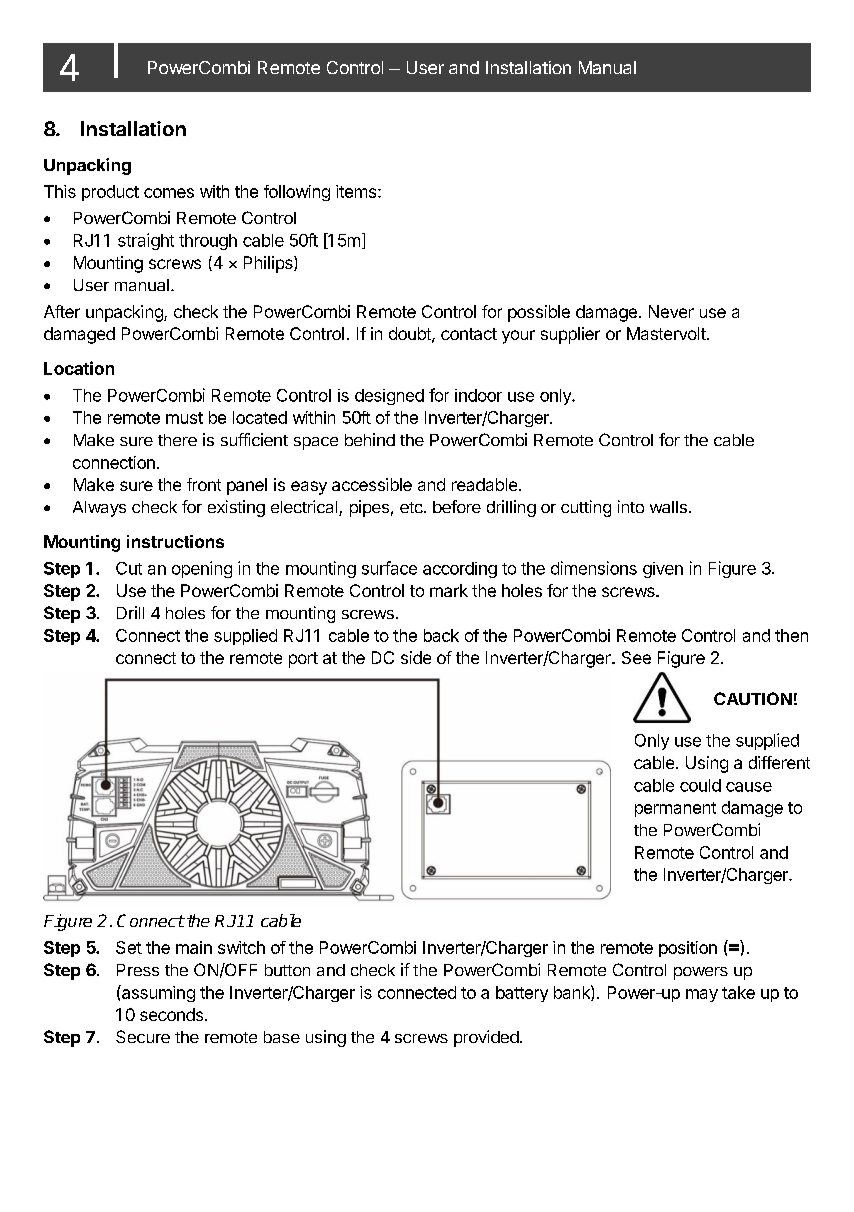  Describe the element at coordinates (171, 1014) in the screenshot. I see `seconds` at that location.
